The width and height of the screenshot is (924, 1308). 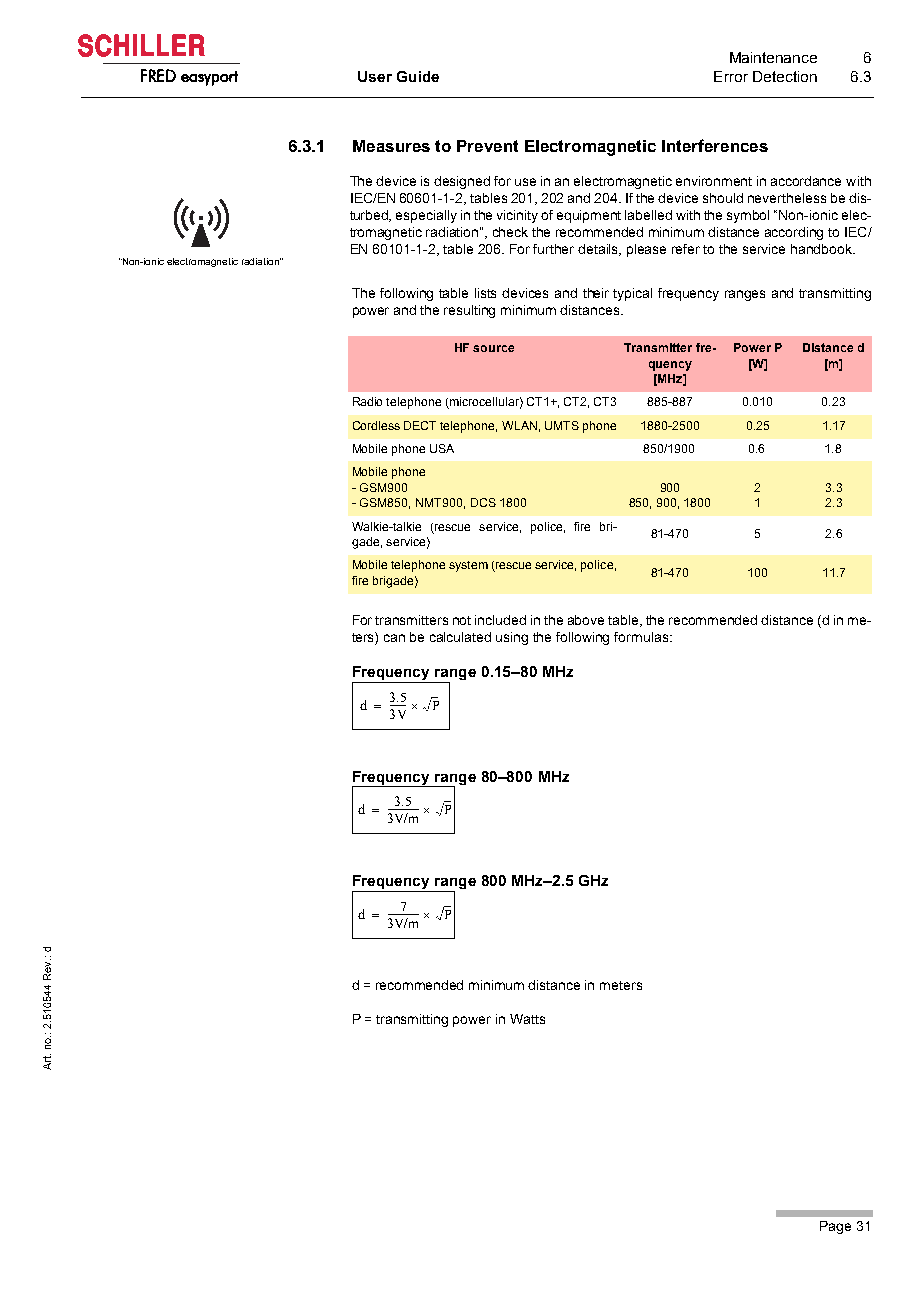 I want to click on Watts, so click(x=527, y=1019).
